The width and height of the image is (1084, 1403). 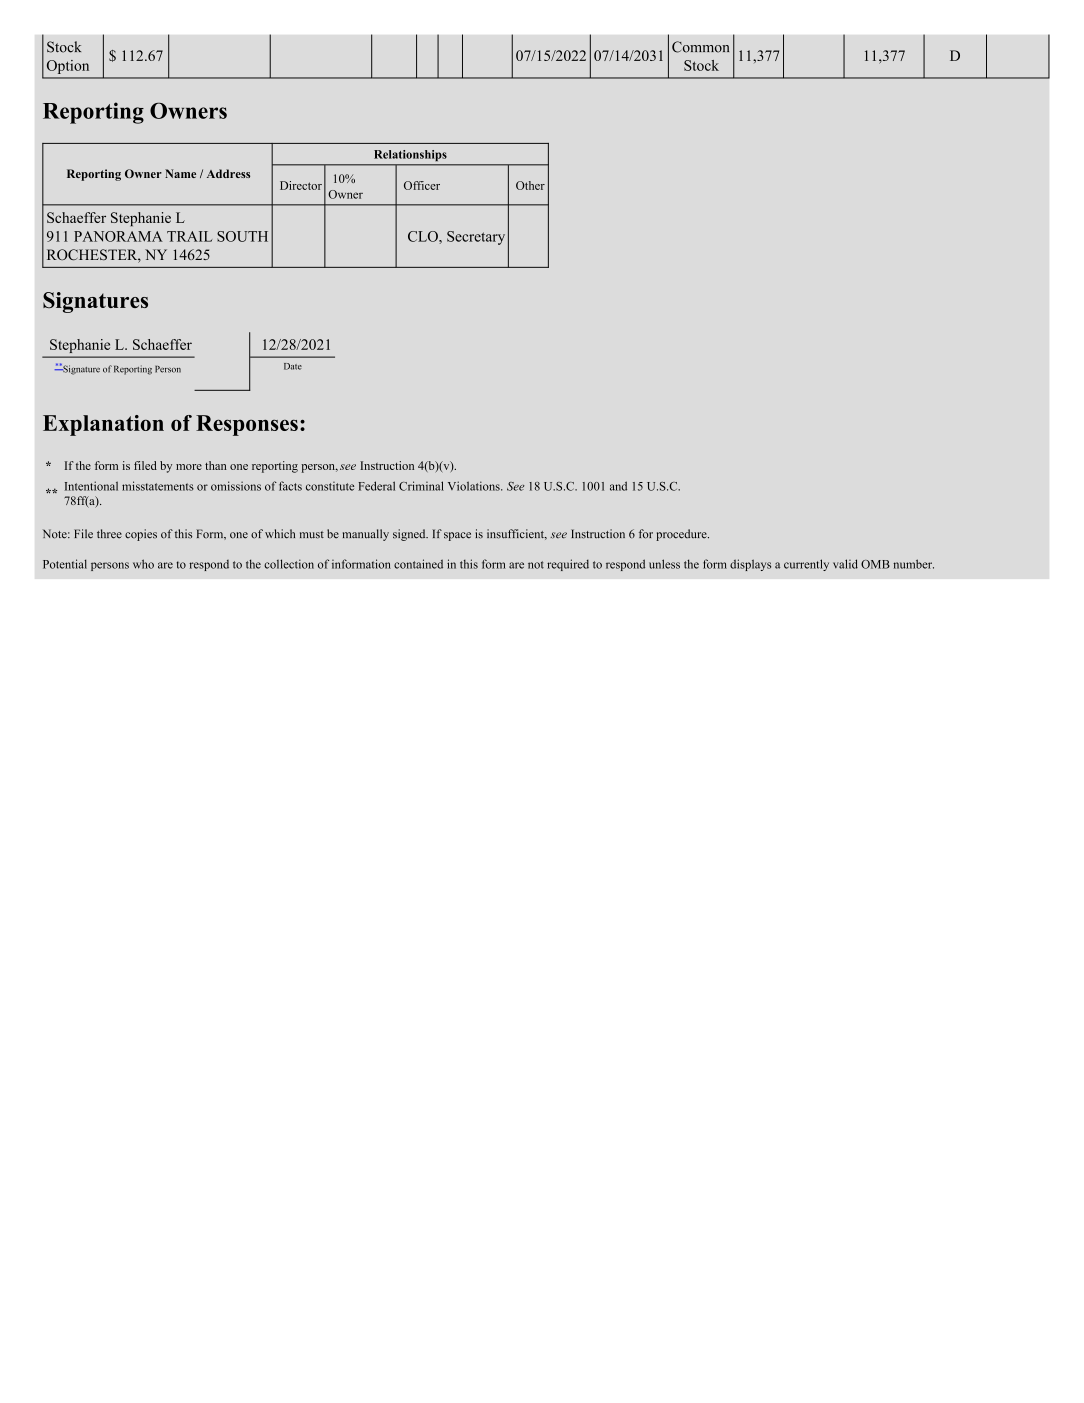 What do you see at coordinates (618, 486) in the image?
I see `and` at bounding box center [618, 486].
